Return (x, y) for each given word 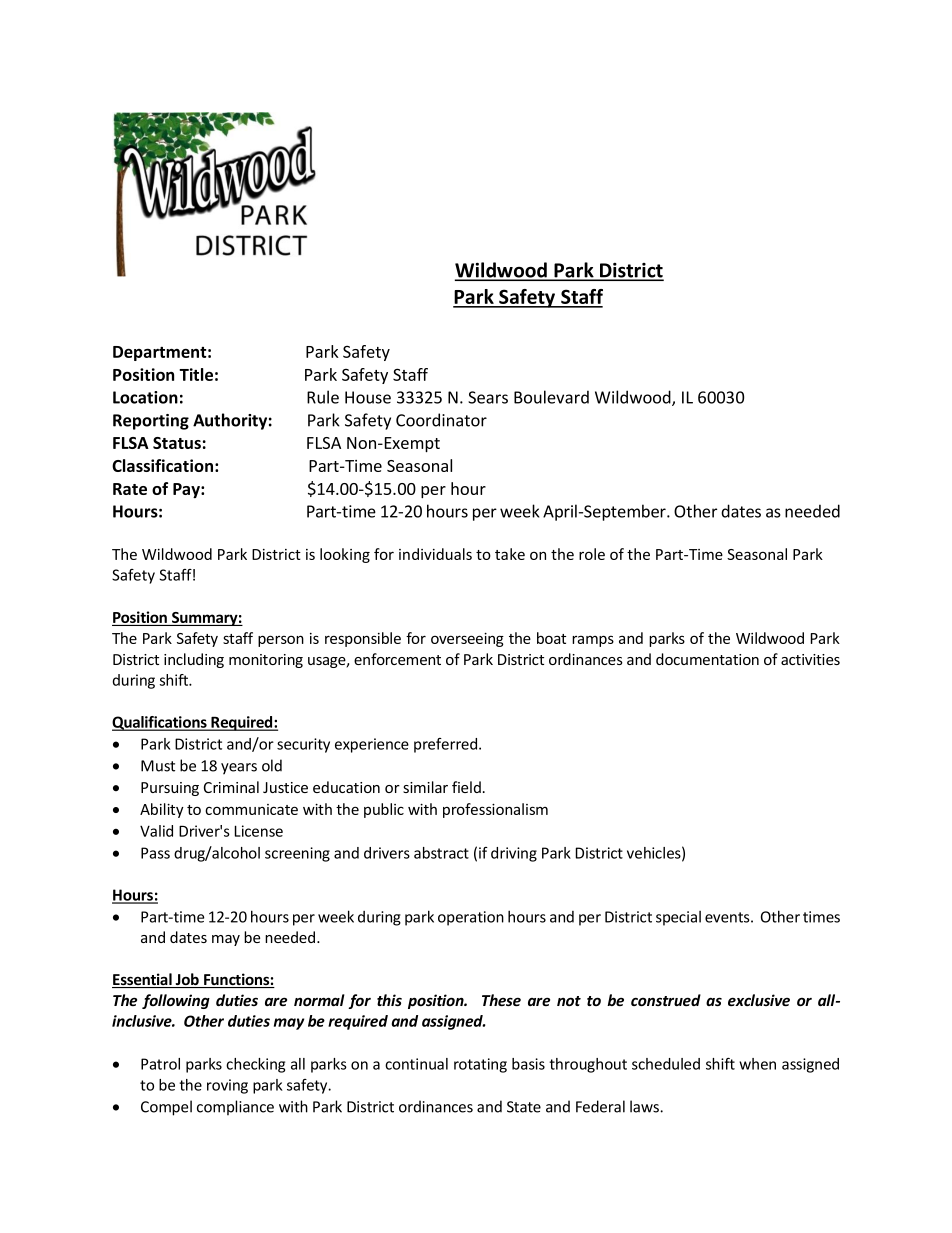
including (194, 660)
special (678, 918)
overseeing (467, 640)
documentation (707, 659)
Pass (155, 853)
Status (177, 443)
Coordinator (441, 420)
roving (227, 1086)
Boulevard (551, 397)
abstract (441, 853)
